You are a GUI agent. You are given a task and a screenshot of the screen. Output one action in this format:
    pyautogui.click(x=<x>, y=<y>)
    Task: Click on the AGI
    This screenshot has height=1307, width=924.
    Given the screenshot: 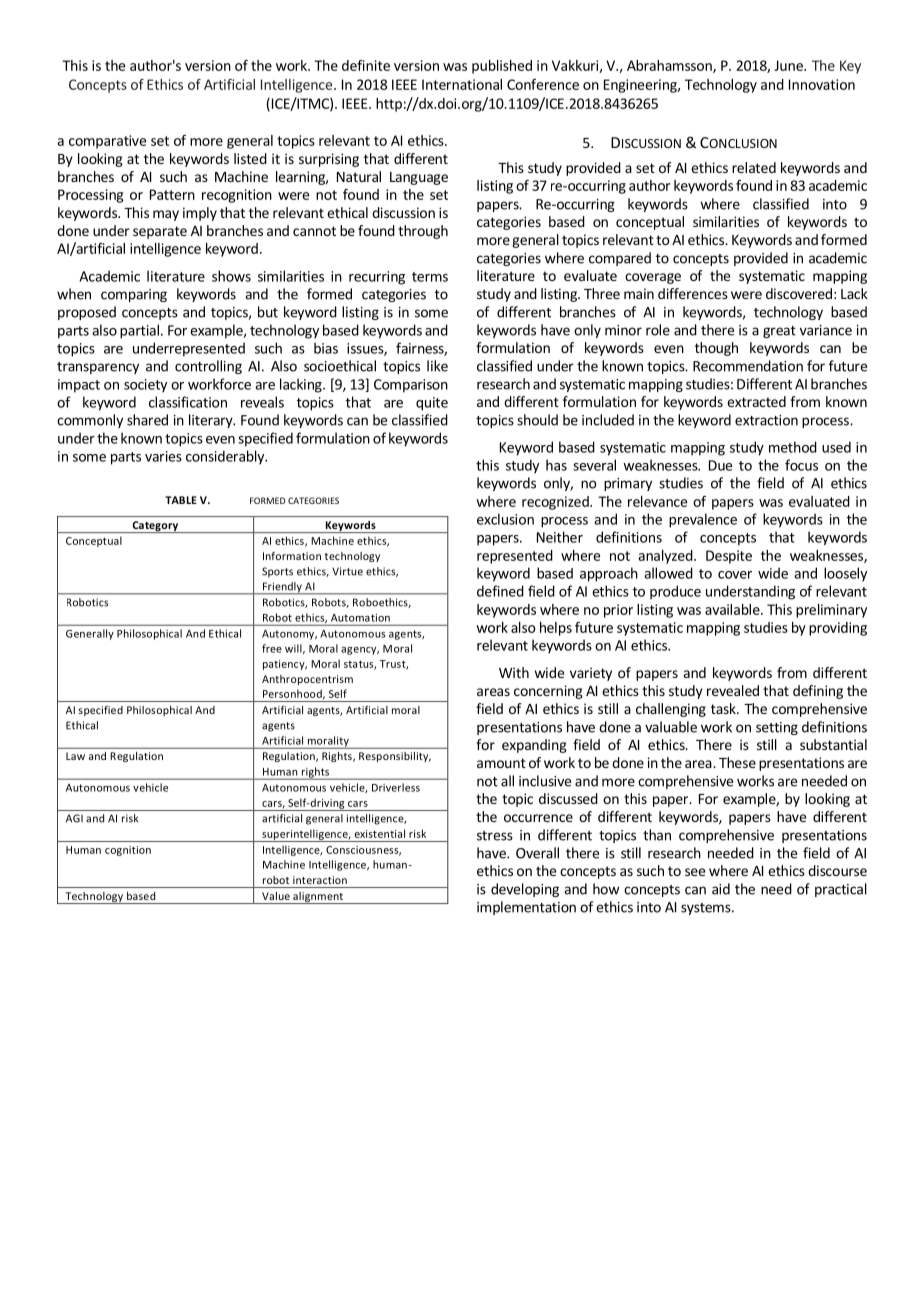 What is the action you would take?
    pyautogui.click(x=74, y=818)
